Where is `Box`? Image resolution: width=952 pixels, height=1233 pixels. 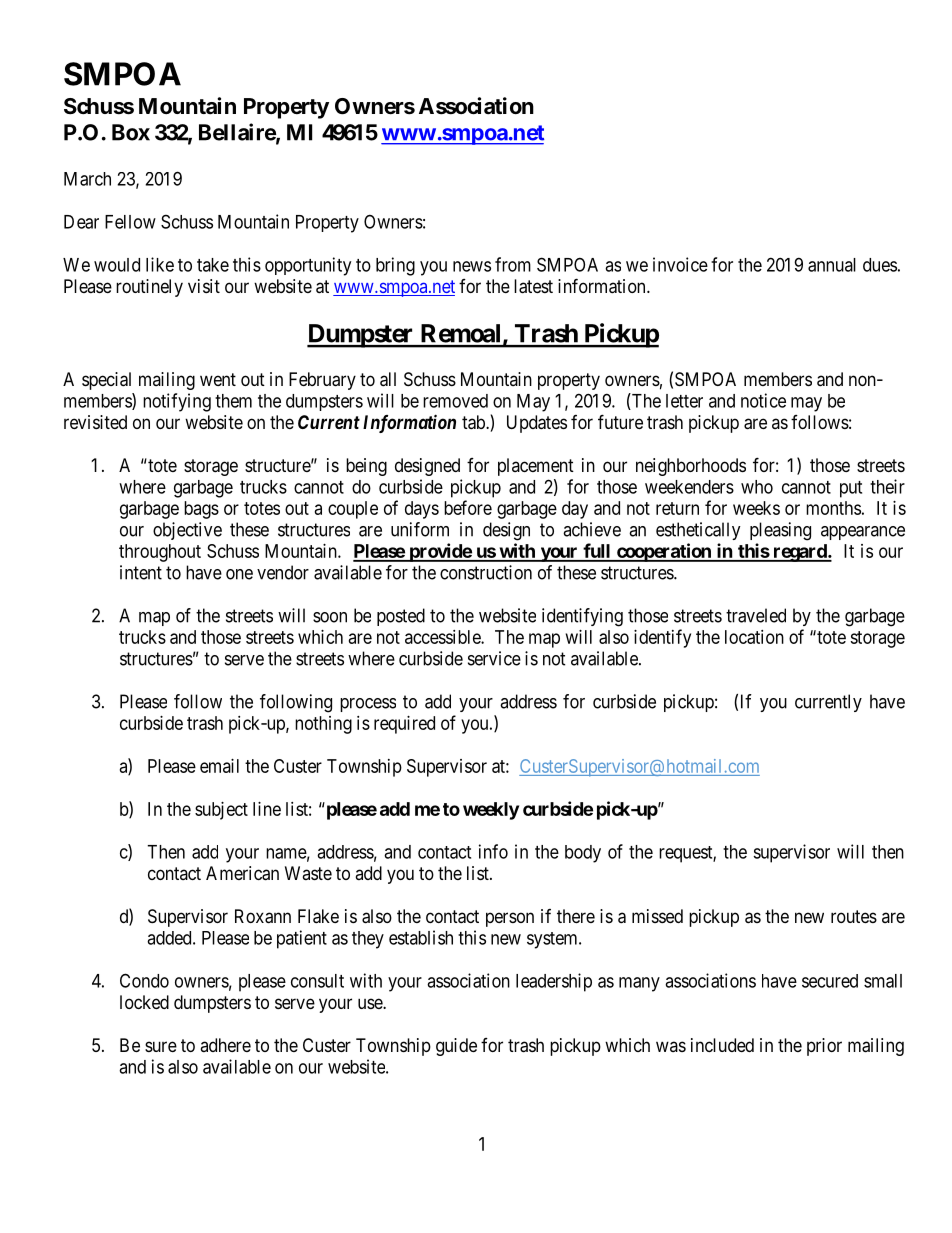
Box is located at coordinates (131, 132).
